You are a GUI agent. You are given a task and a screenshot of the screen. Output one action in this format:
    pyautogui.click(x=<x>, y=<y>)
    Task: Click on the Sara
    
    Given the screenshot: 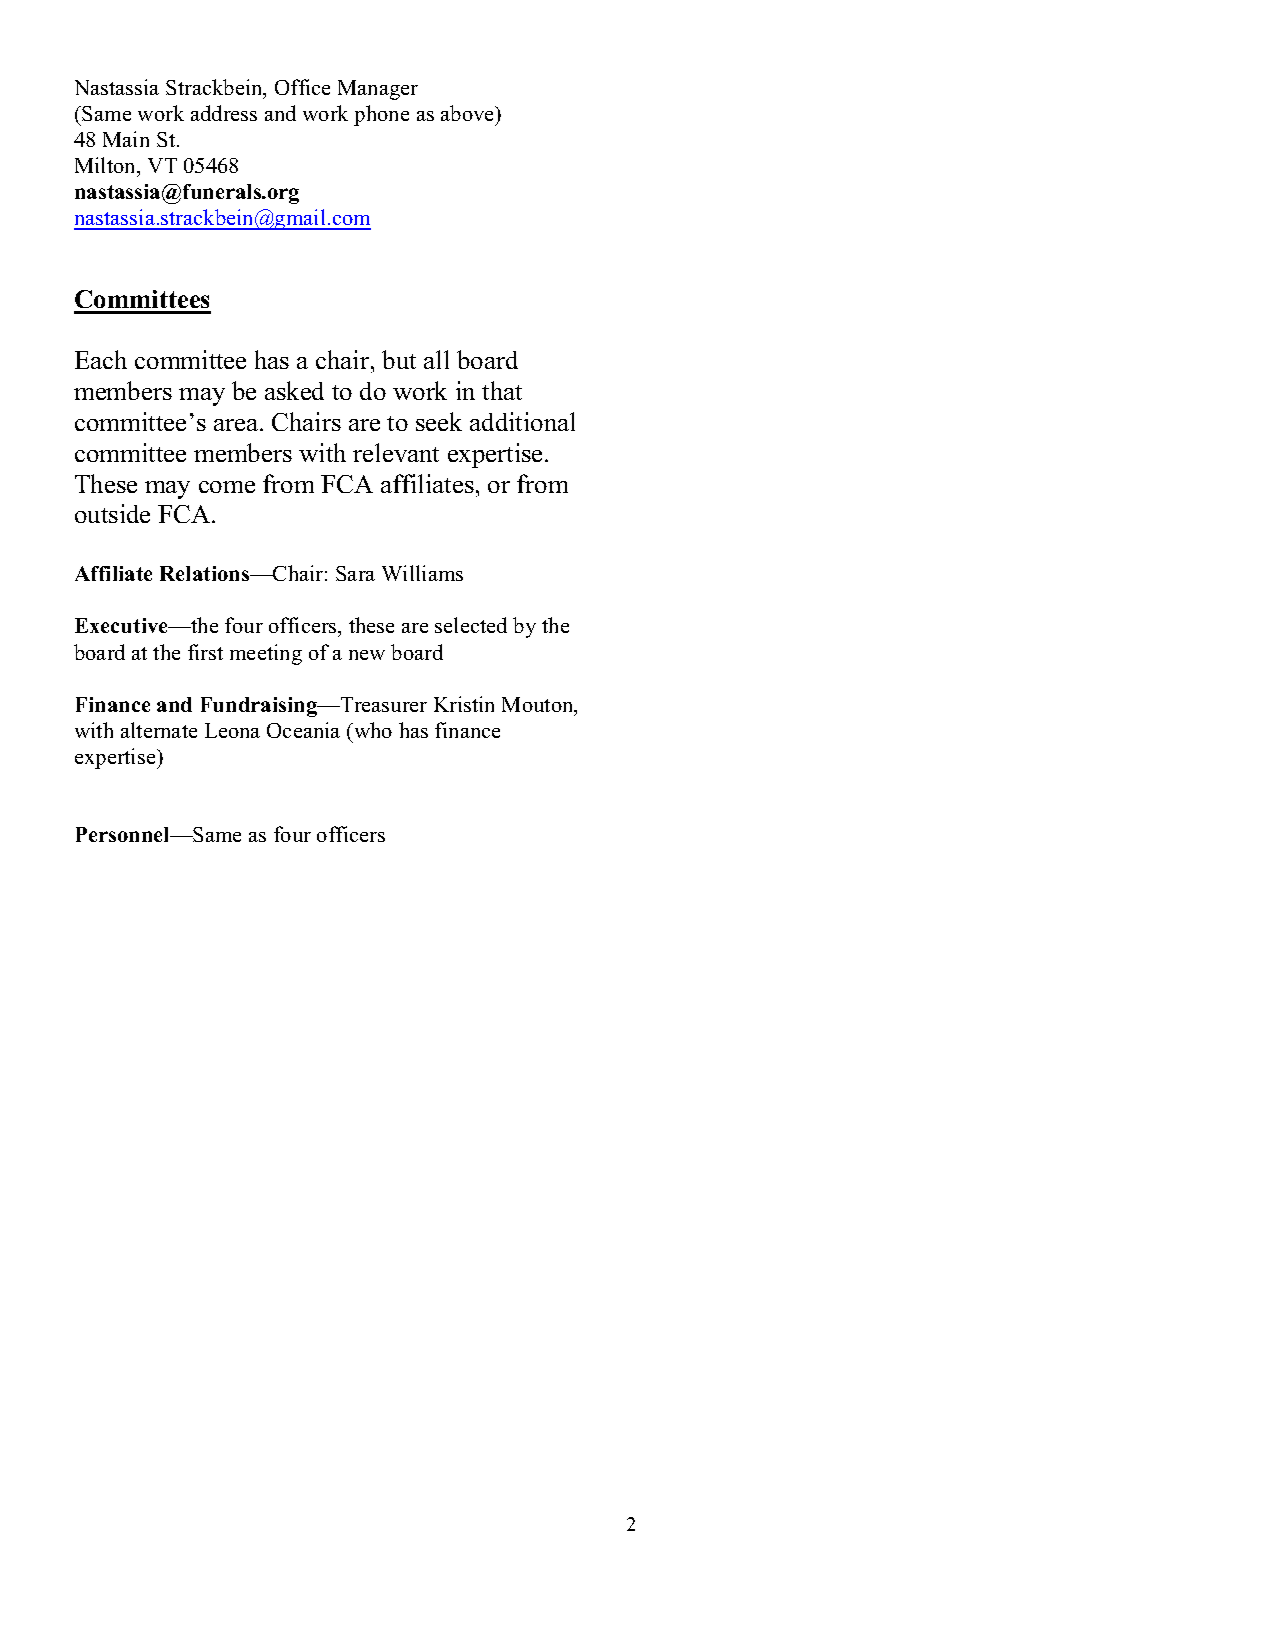 What is the action you would take?
    pyautogui.click(x=355, y=573)
